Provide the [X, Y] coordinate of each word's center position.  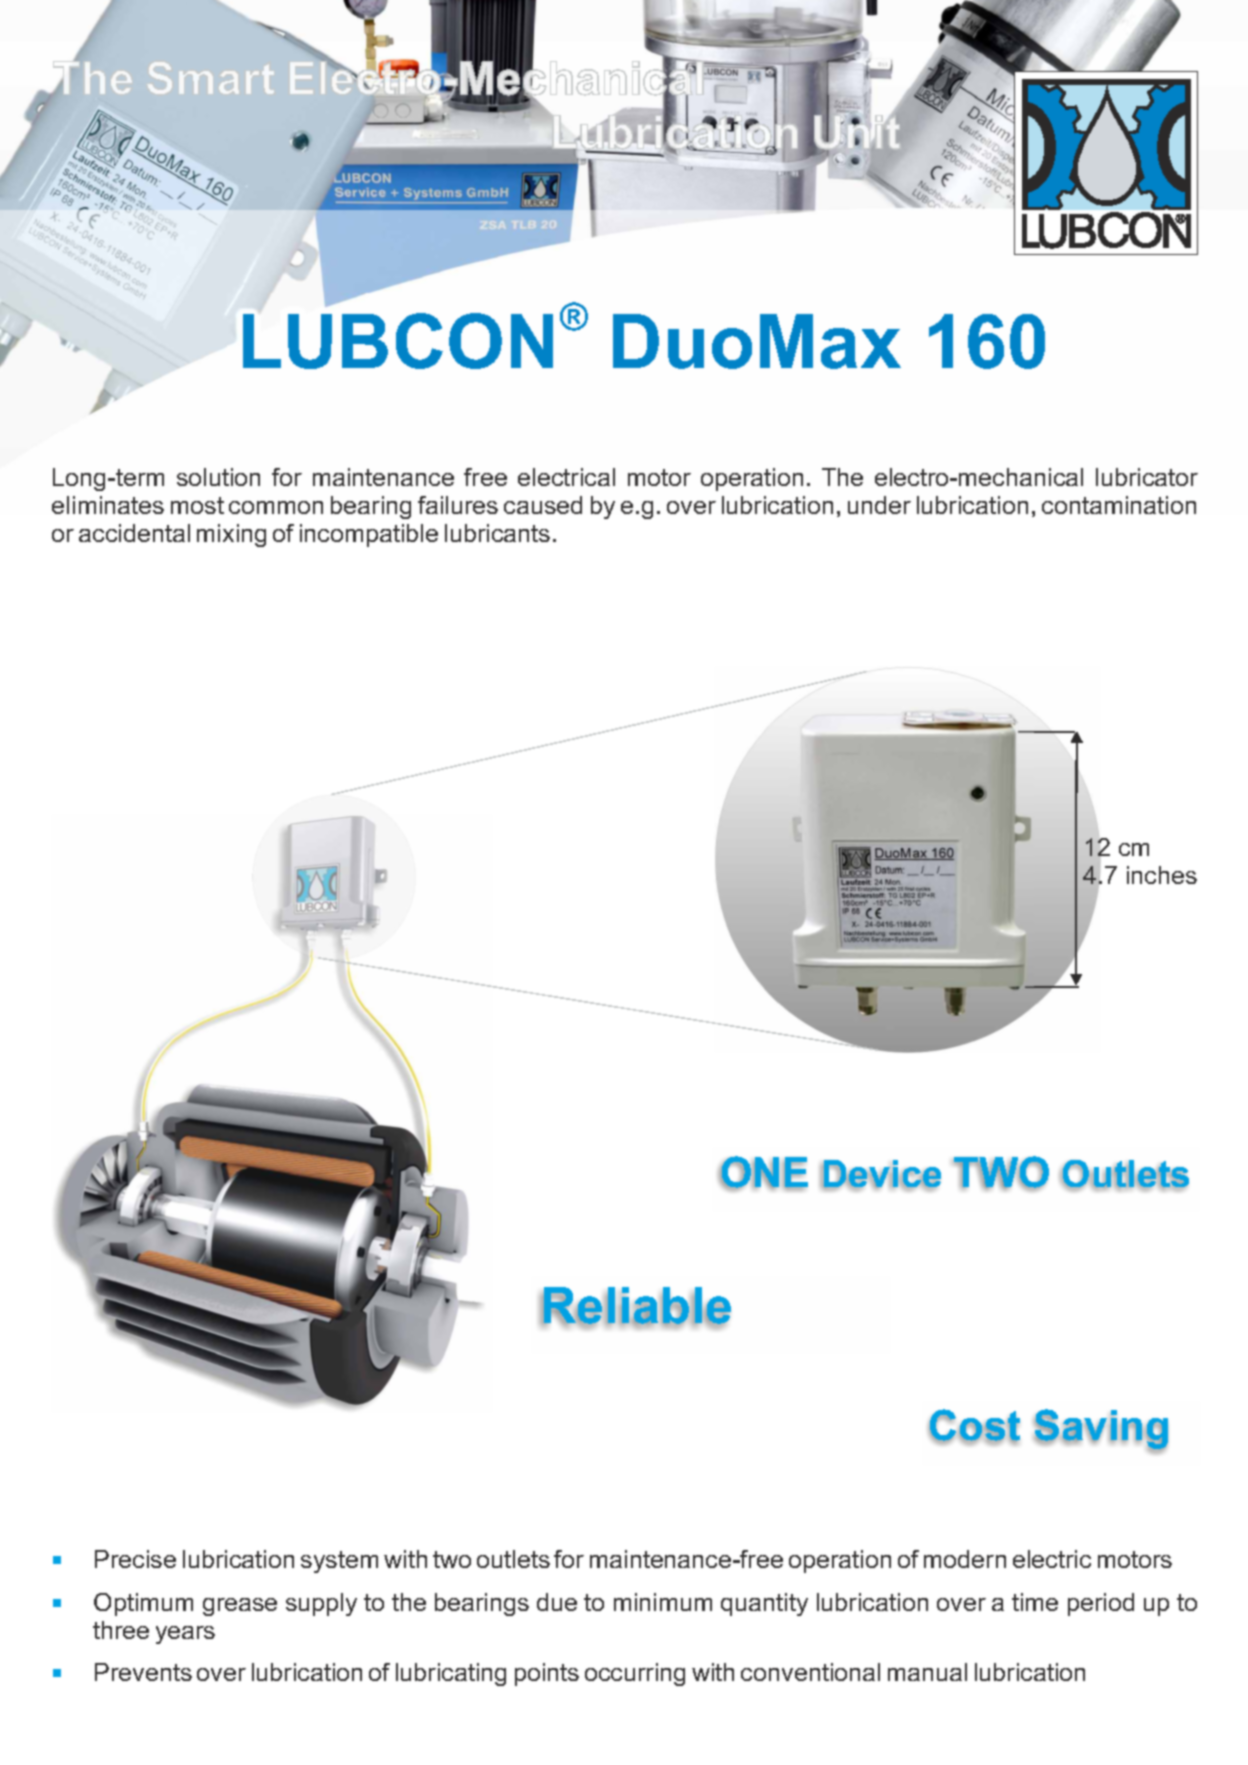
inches [1162, 875]
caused [543, 505]
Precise [135, 1559]
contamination [1119, 505]
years [185, 1635]
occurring [635, 1674]
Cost [974, 1426]
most [197, 505]
